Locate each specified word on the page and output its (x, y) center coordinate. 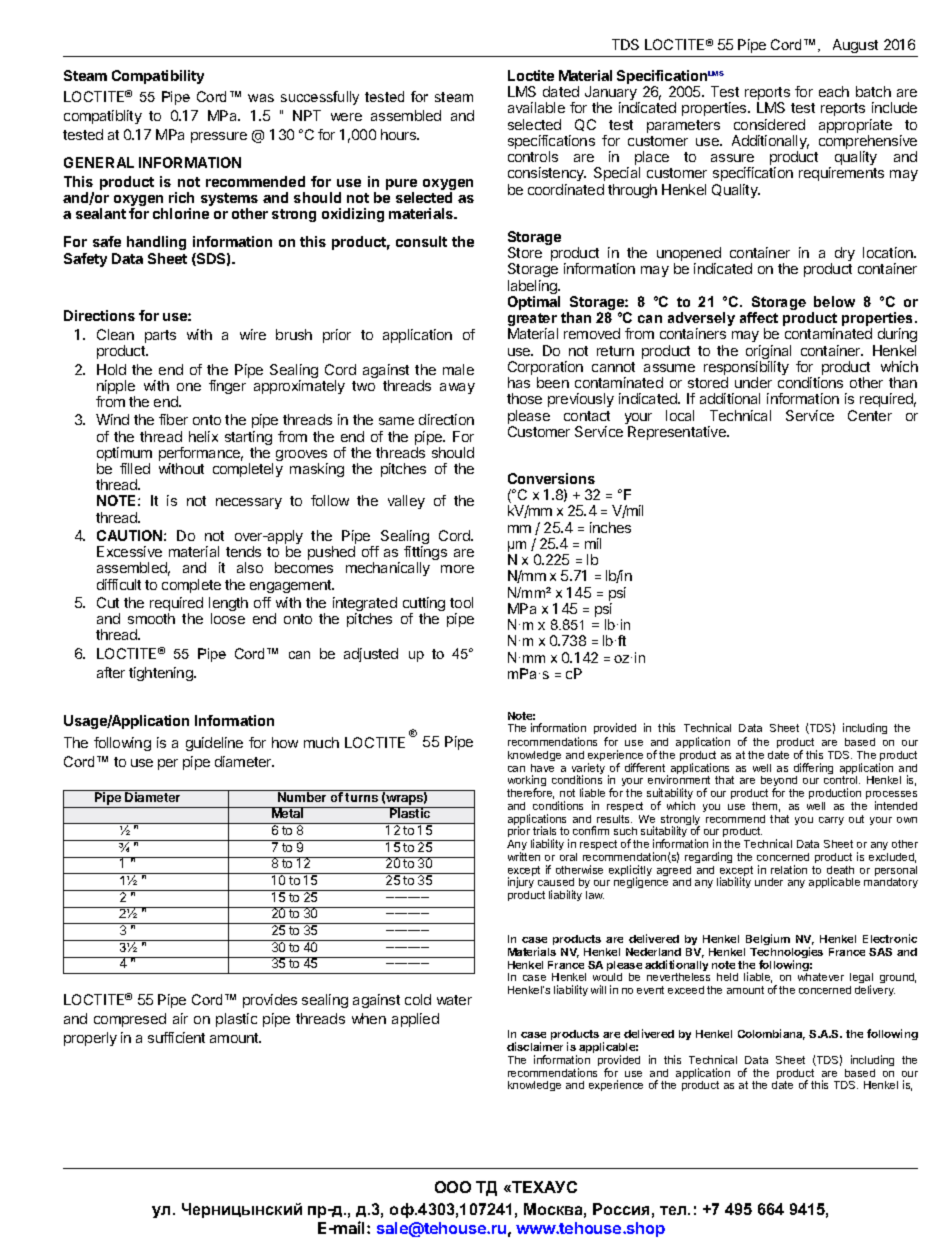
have (542, 768)
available (536, 107)
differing (813, 770)
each (834, 91)
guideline (214, 744)
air (180, 1018)
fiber (173, 419)
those (524, 398)
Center (870, 415)
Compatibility (158, 77)
